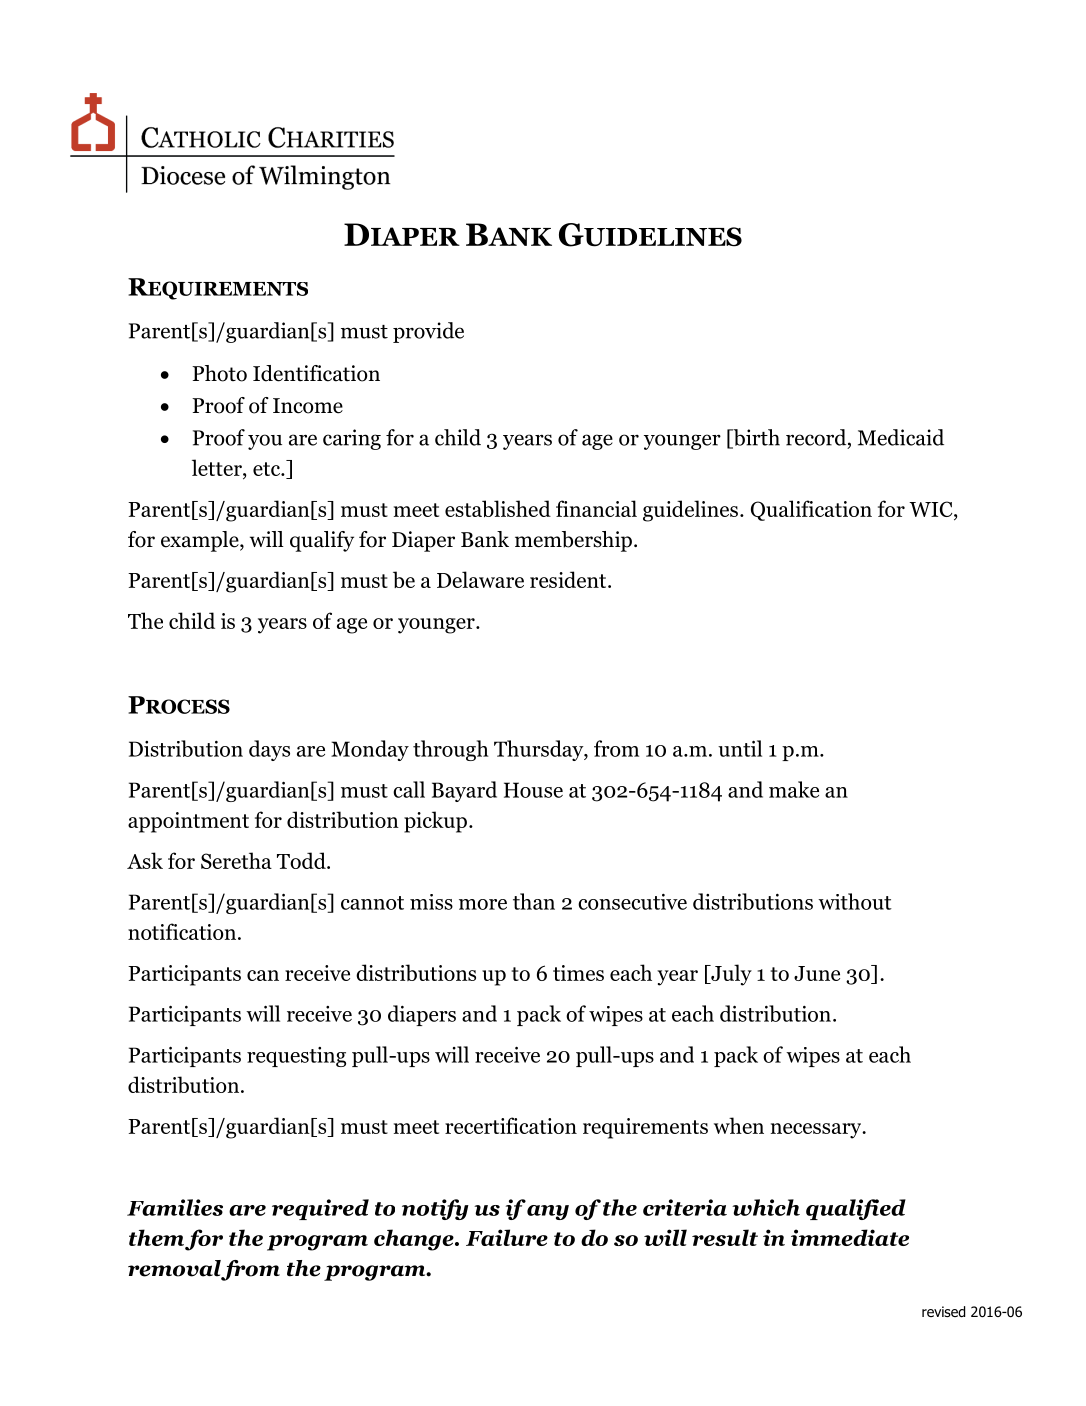 The width and height of the screenshot is (1086, 1406). Describe the element at coordinates (322, 541) in the screenshot. I see `qualify` at that location.
